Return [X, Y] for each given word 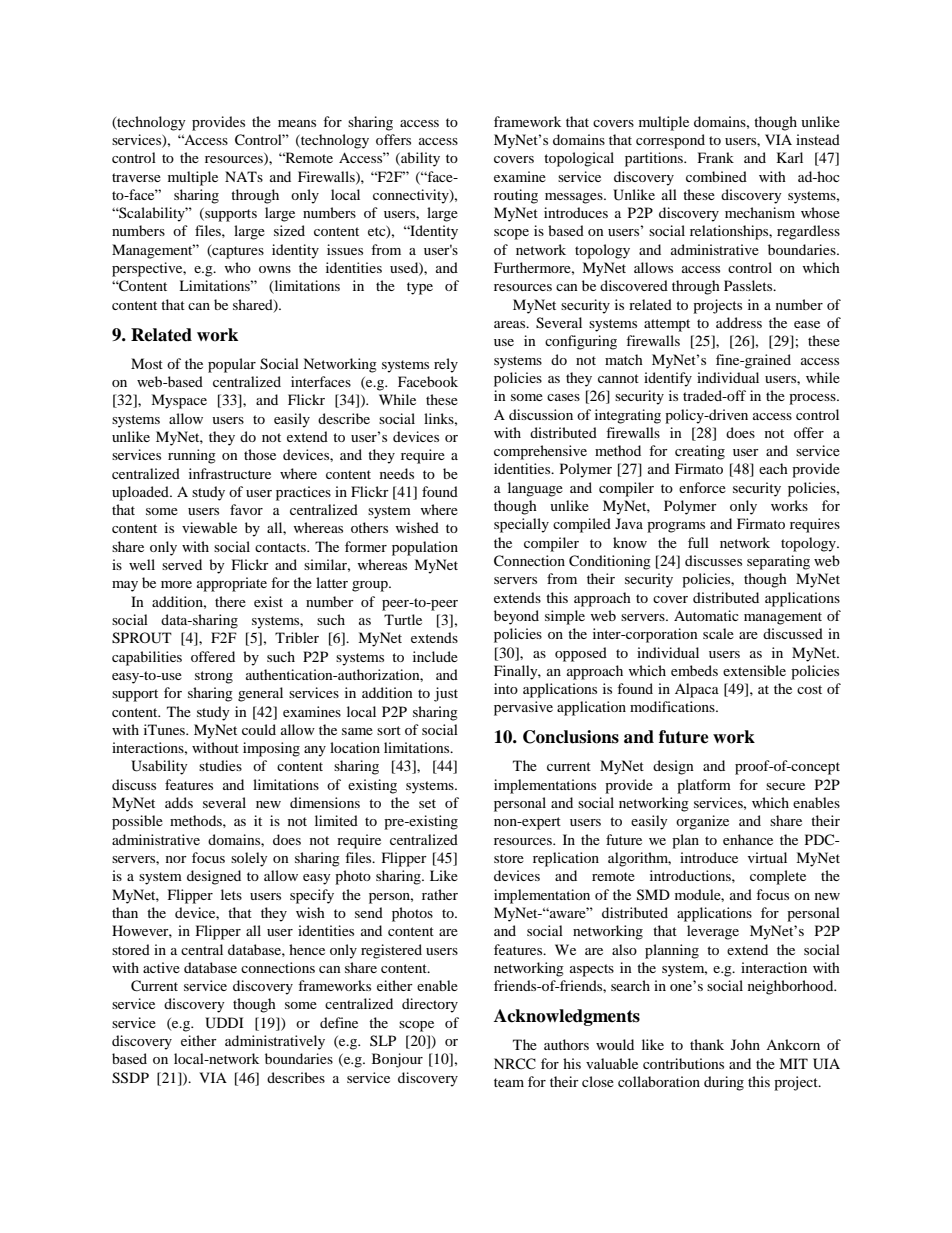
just [446, 694]
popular [232, 365]
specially [521, 525]
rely [446, 365]
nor [176, 859]
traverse [136, 177]
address [739, 322]
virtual [767, 857]
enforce [702, 487]
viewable [209, 527]
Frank [716, 157]
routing [516, 196]
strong [214, 677]
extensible [754, 670]
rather [440, 894]
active [161, 967]
